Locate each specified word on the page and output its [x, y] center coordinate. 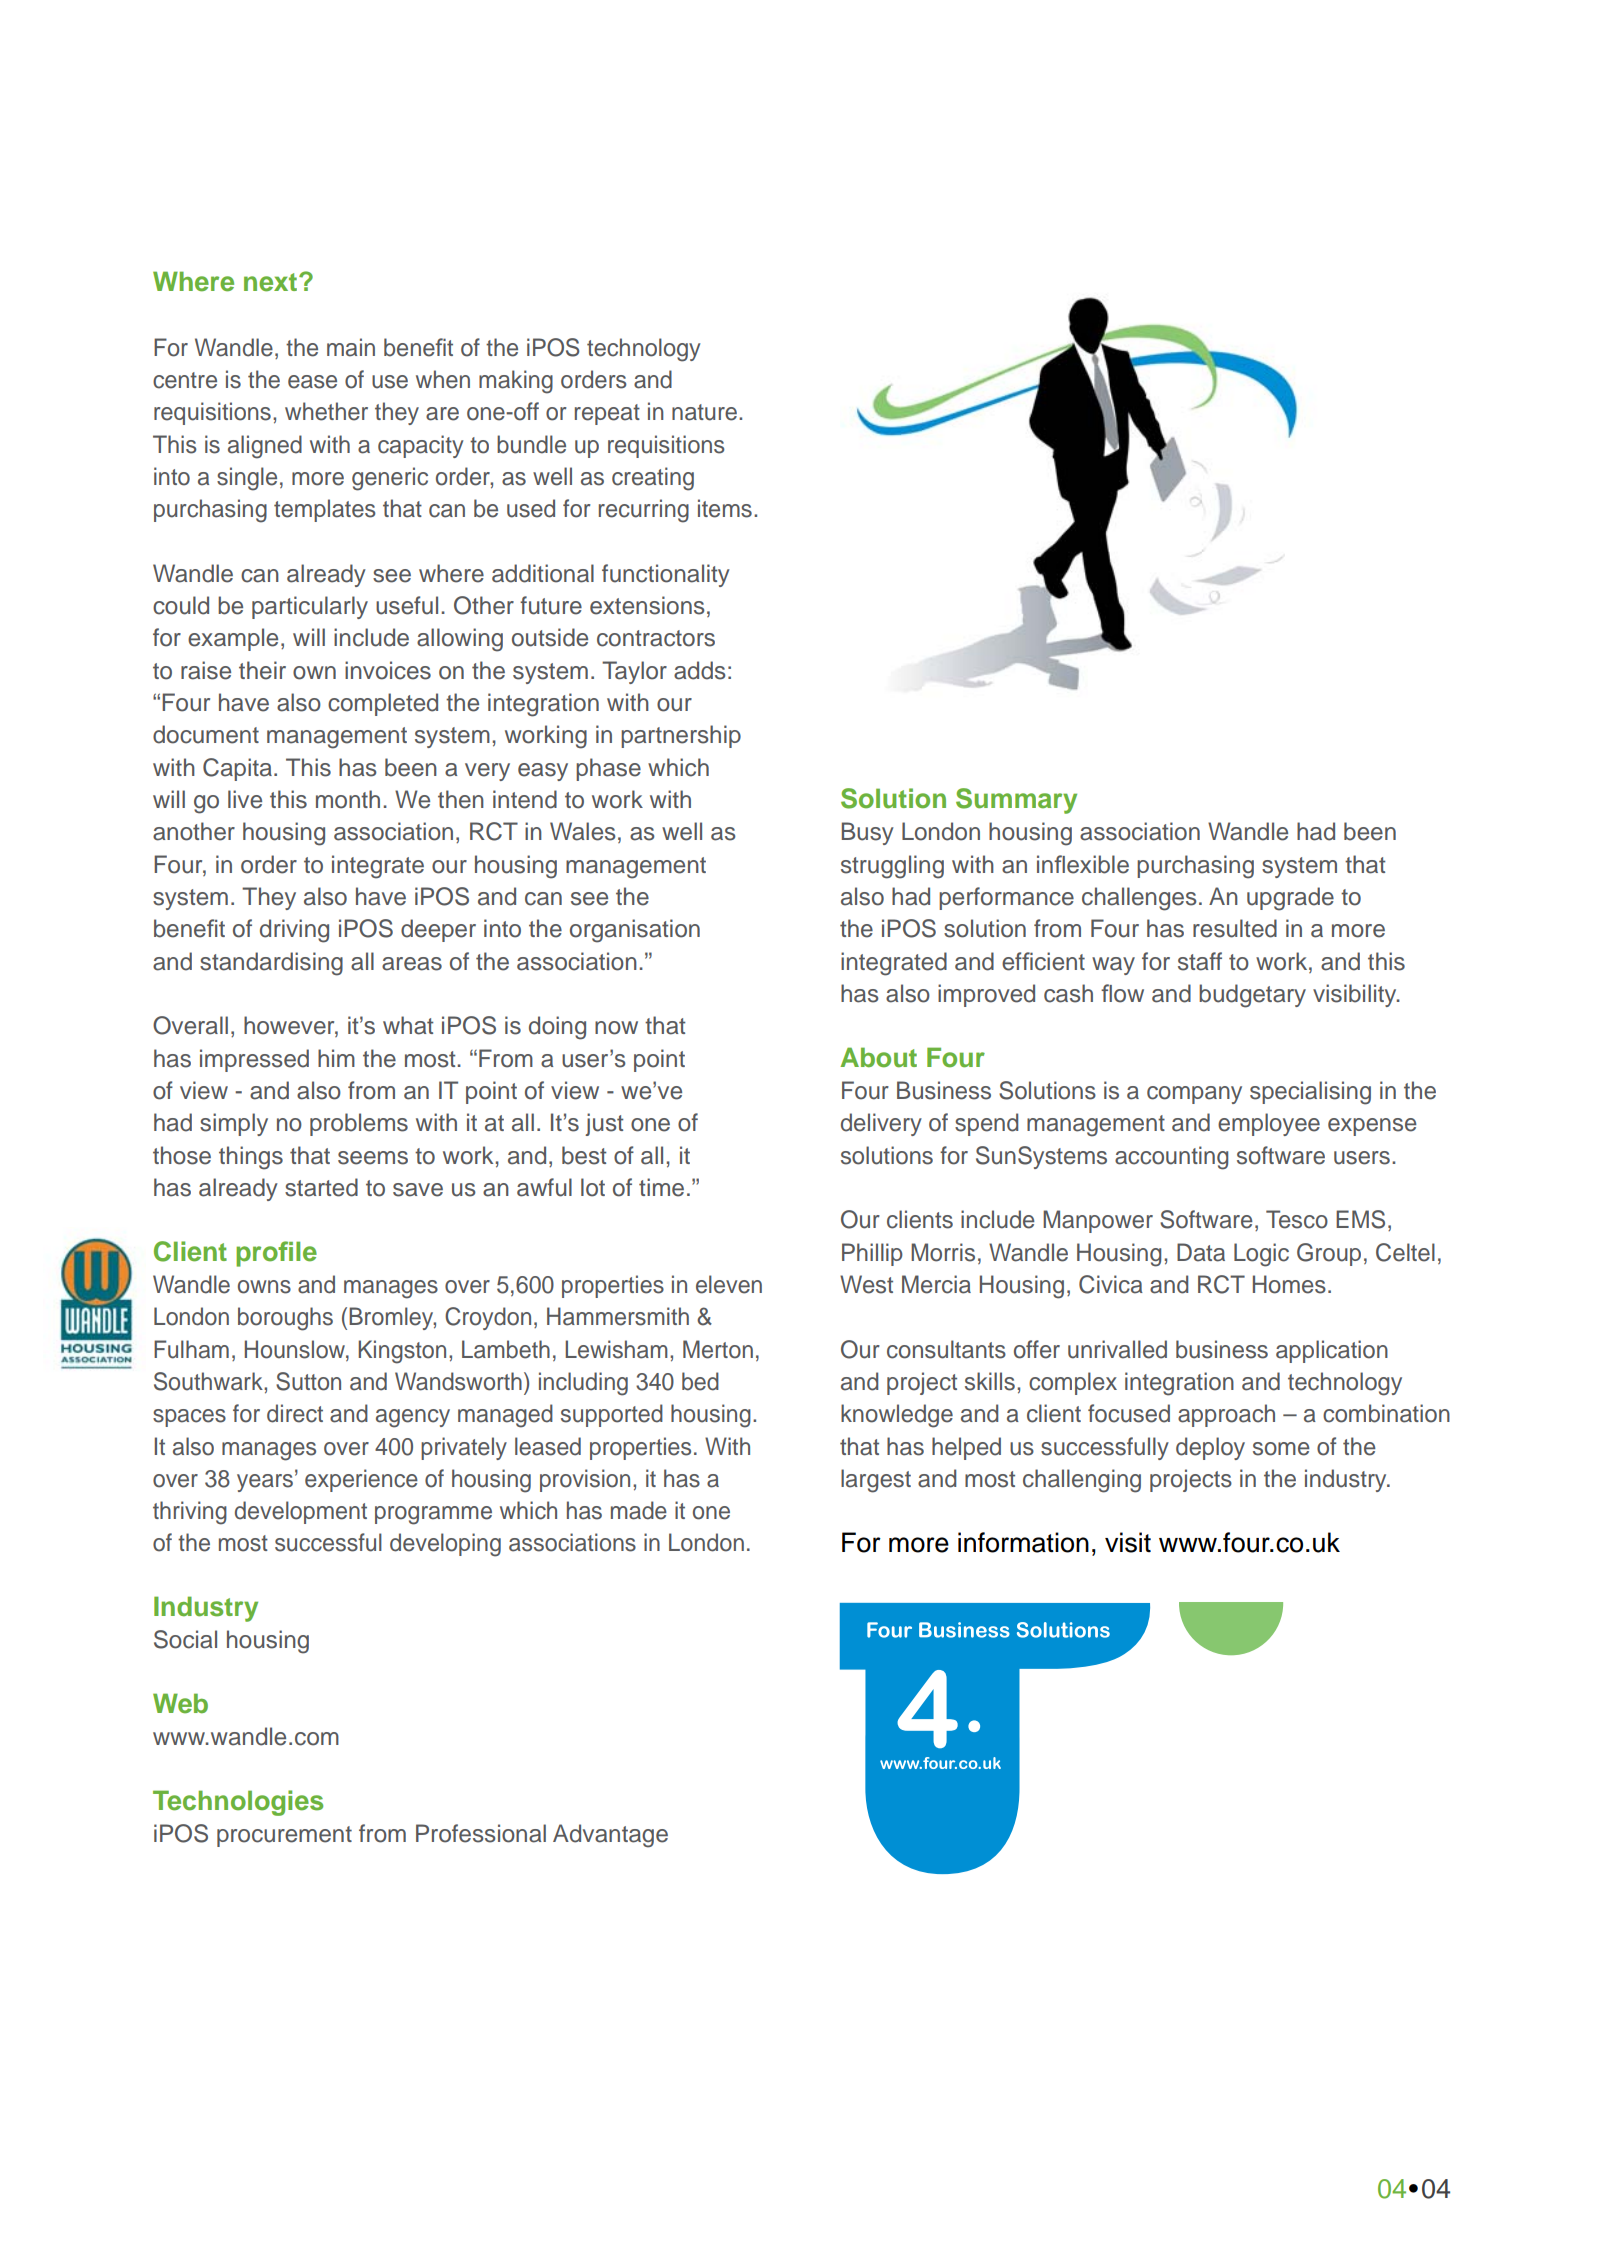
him [336, 1058]
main [351, 347]
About [878, 1057]
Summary [1016, 801]
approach [1226, 1415]
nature [706, 412]
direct [295, 1413]
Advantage [610, 1836]
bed [700, 1381]
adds [700, 670]
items [725, 508]
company [1194, 1095]
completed [383, 704]
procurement [284, 1836]
